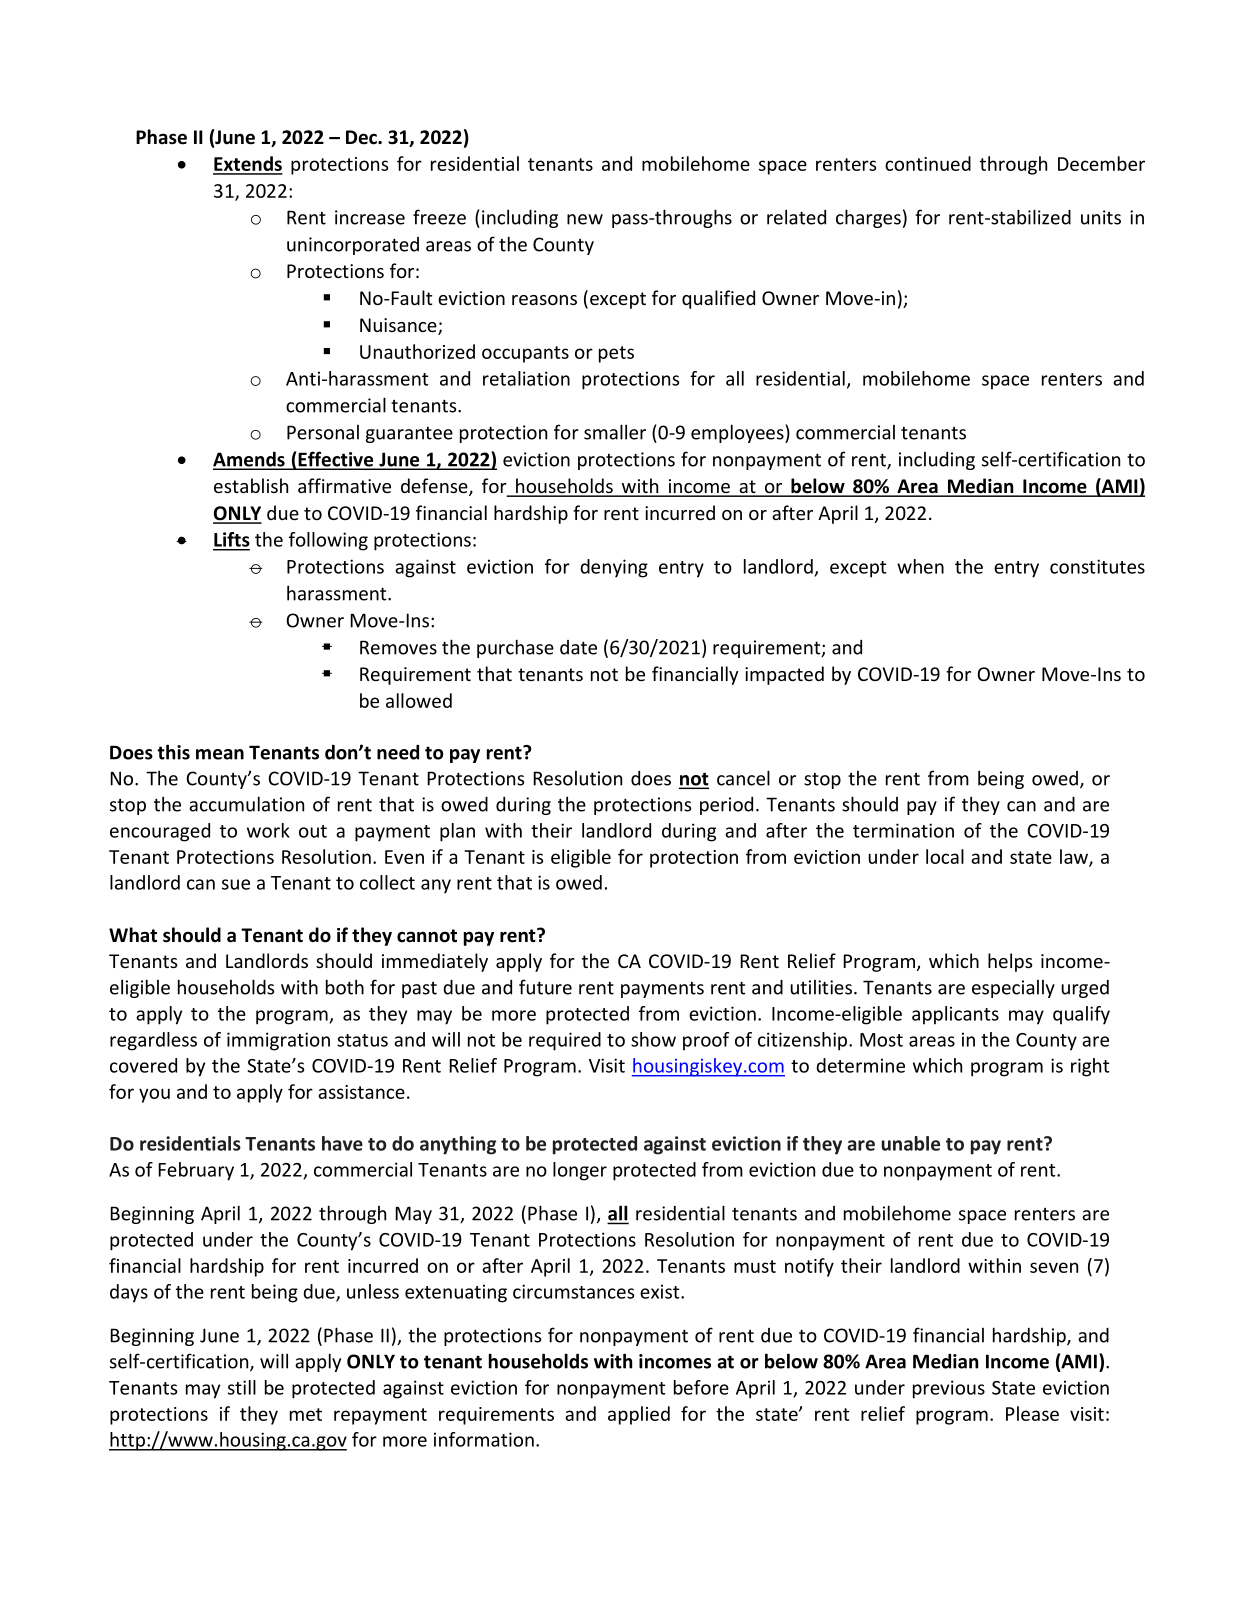  I want to click on show, so click(653, 1039).
